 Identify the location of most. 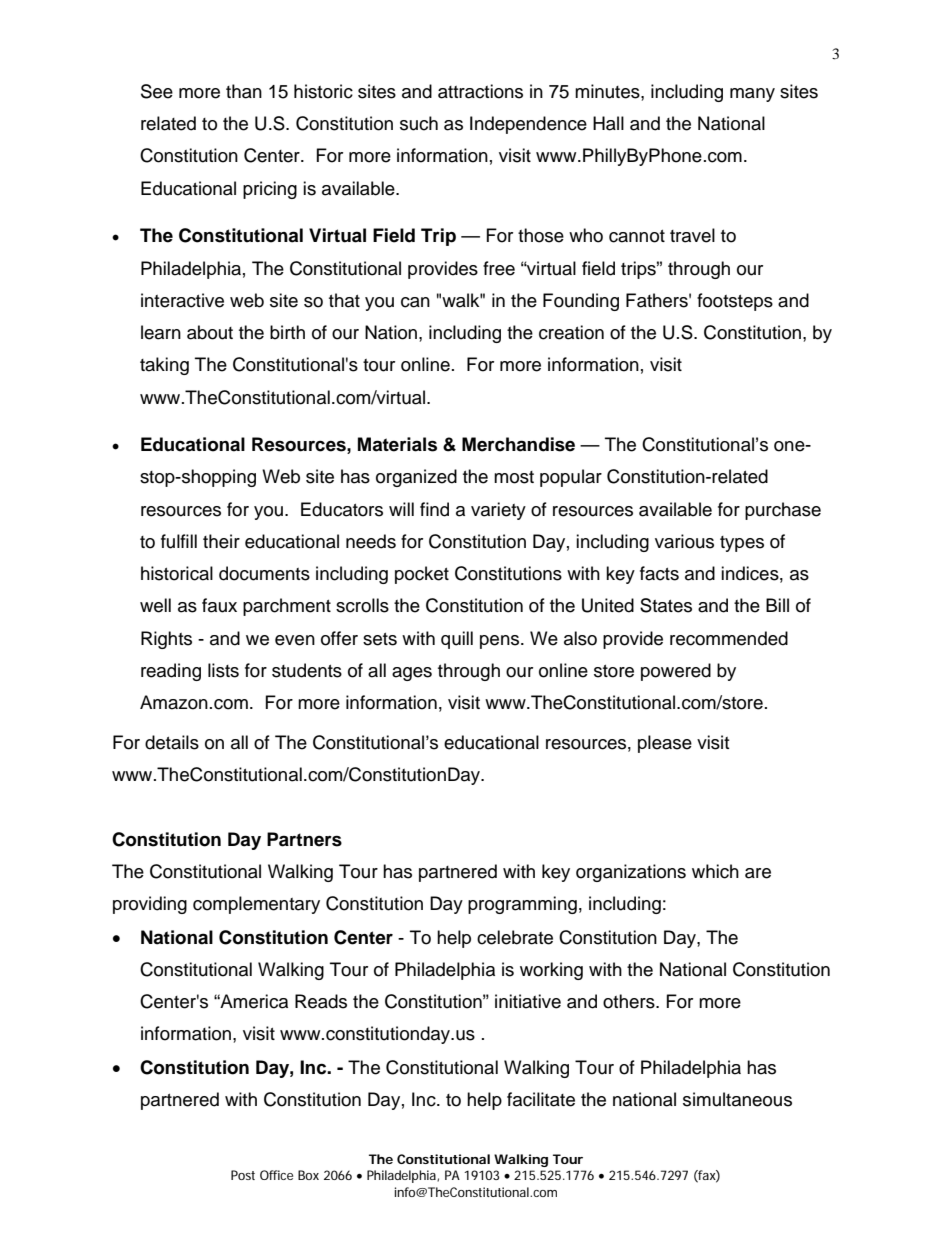
(514, 477).
